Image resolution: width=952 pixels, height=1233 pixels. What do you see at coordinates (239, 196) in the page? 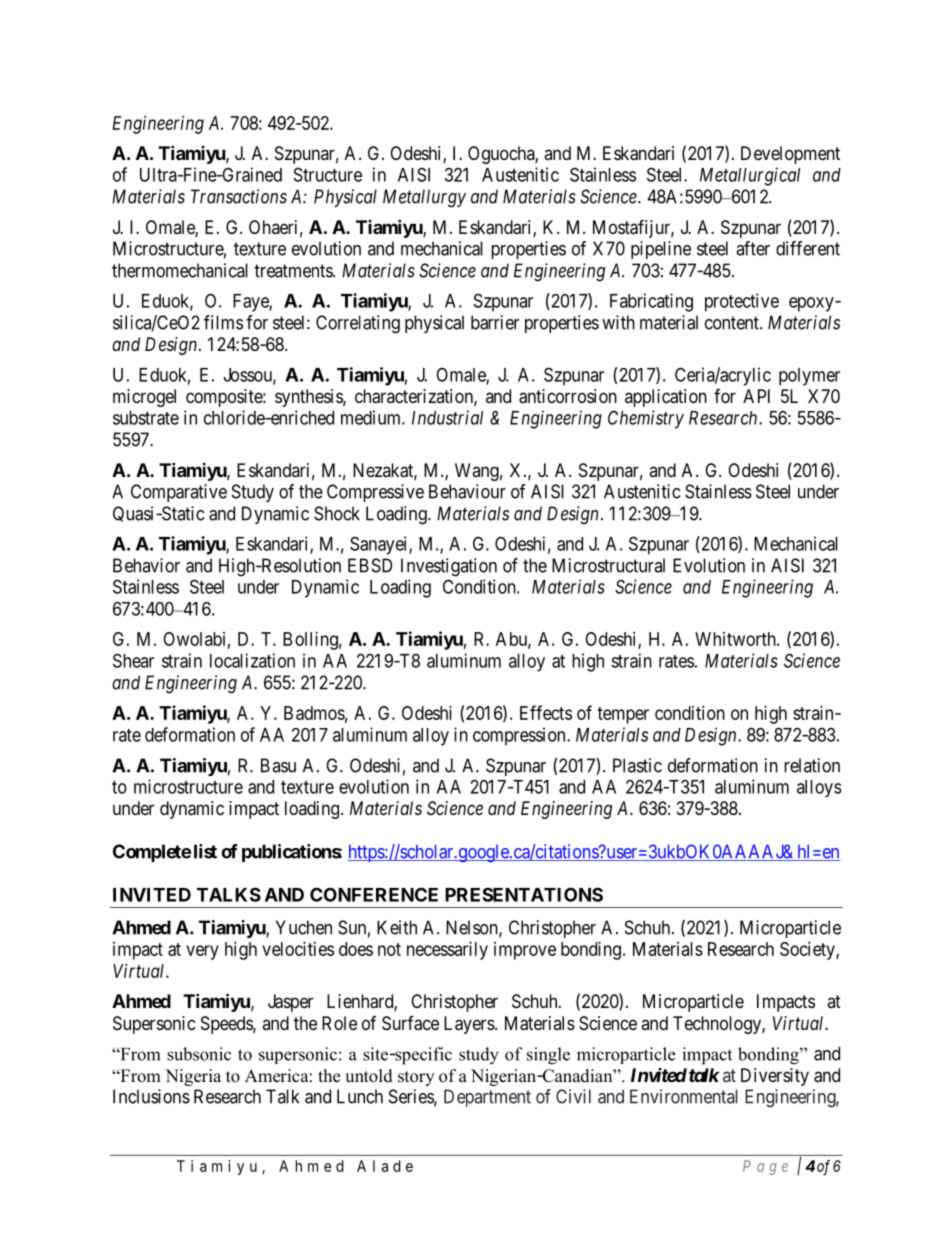
I see `Transactions` at bounding box center [239, 196].
